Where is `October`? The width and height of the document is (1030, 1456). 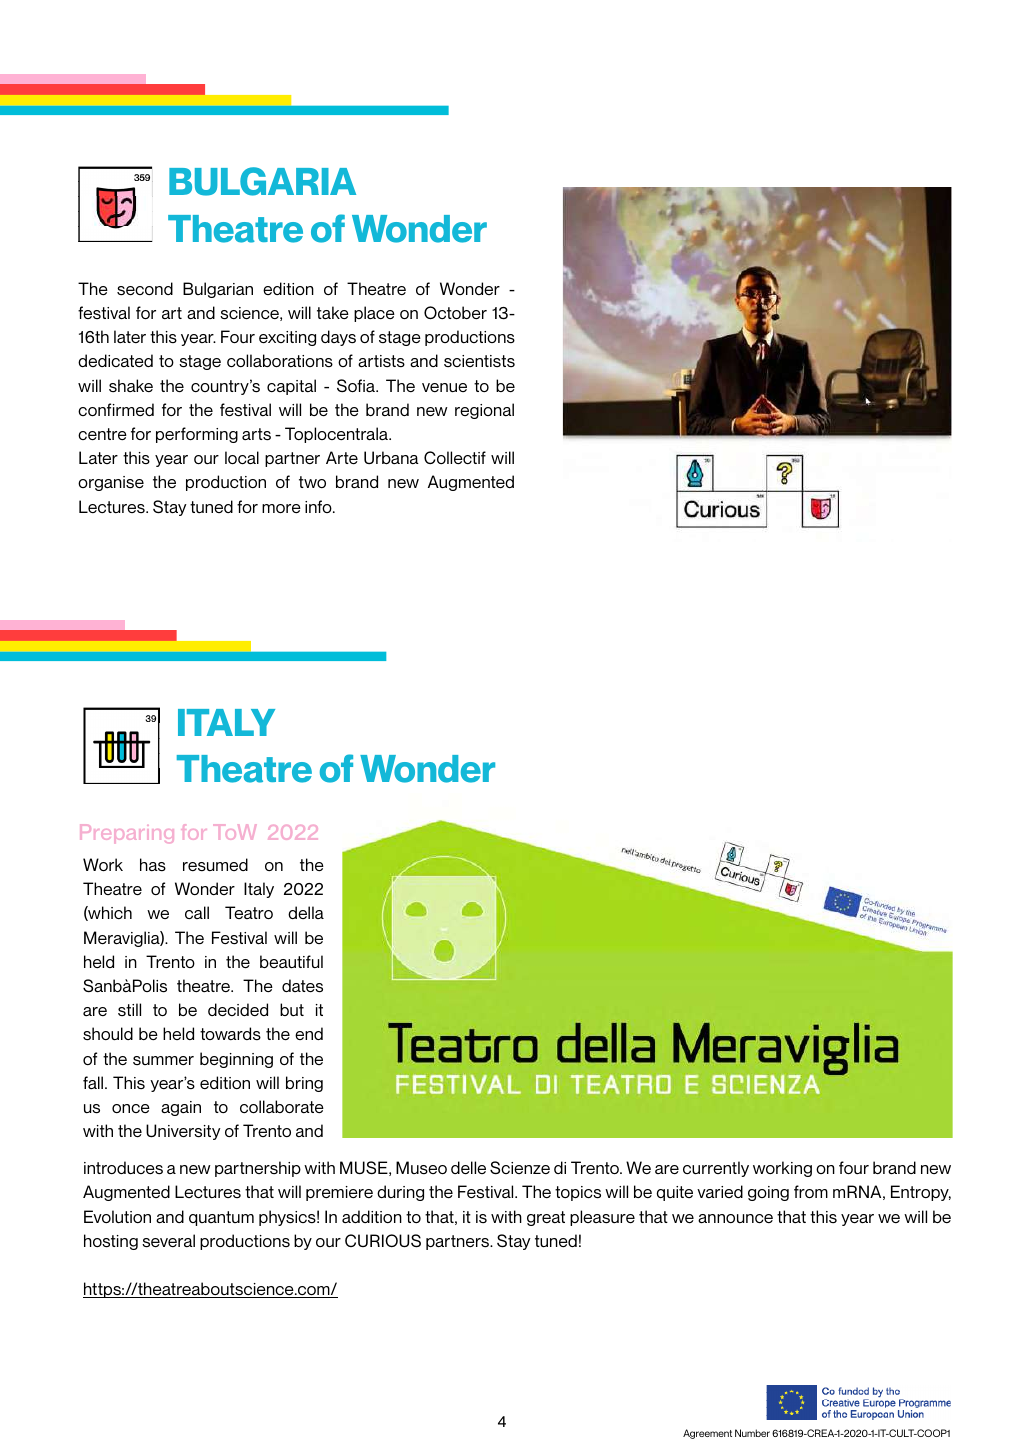 October is located at coordinates (455, 312).
